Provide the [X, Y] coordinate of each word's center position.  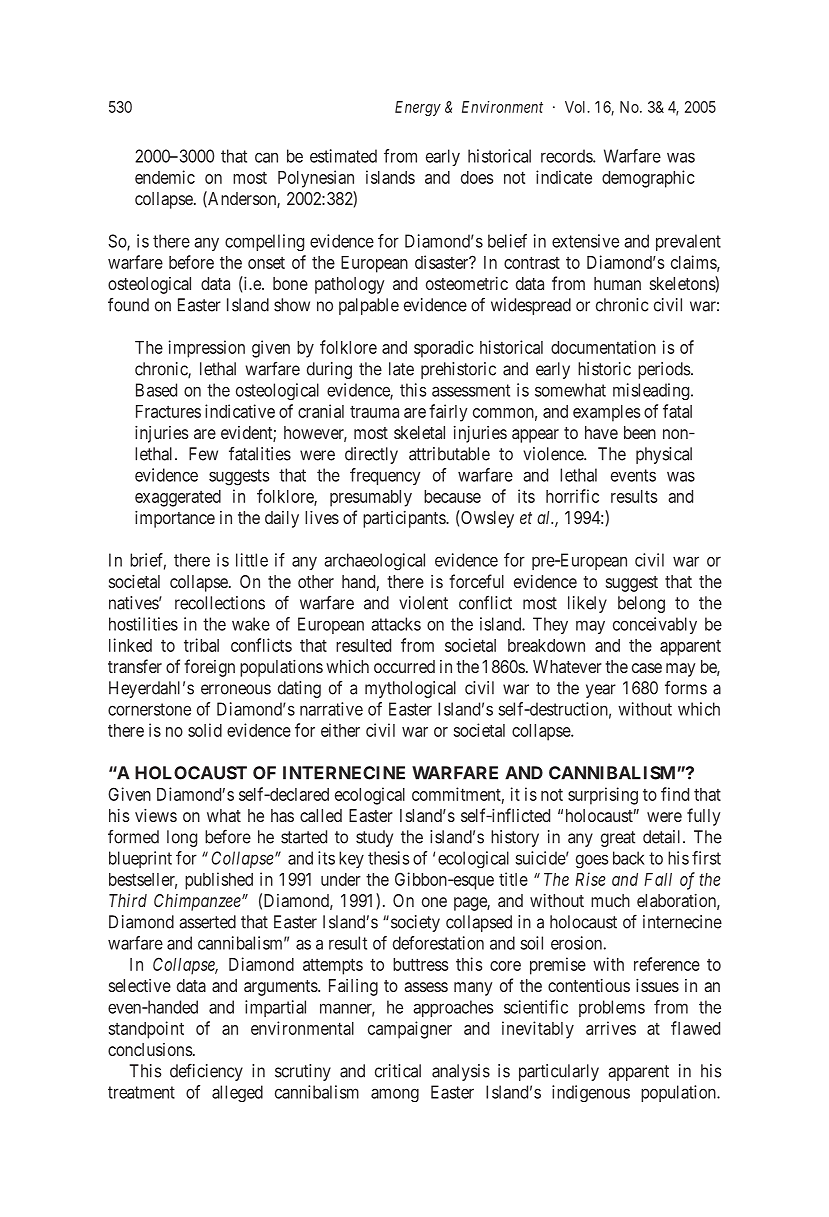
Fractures [168, 411]
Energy [418, 108]
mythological [410, 689]
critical [398, 1071]
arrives [611, 1028]
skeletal [419, 432]
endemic [165, 177]
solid [205, 730]
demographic [648, 179]
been [640, 432]
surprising [603, 796]
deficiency [206, 1072]
